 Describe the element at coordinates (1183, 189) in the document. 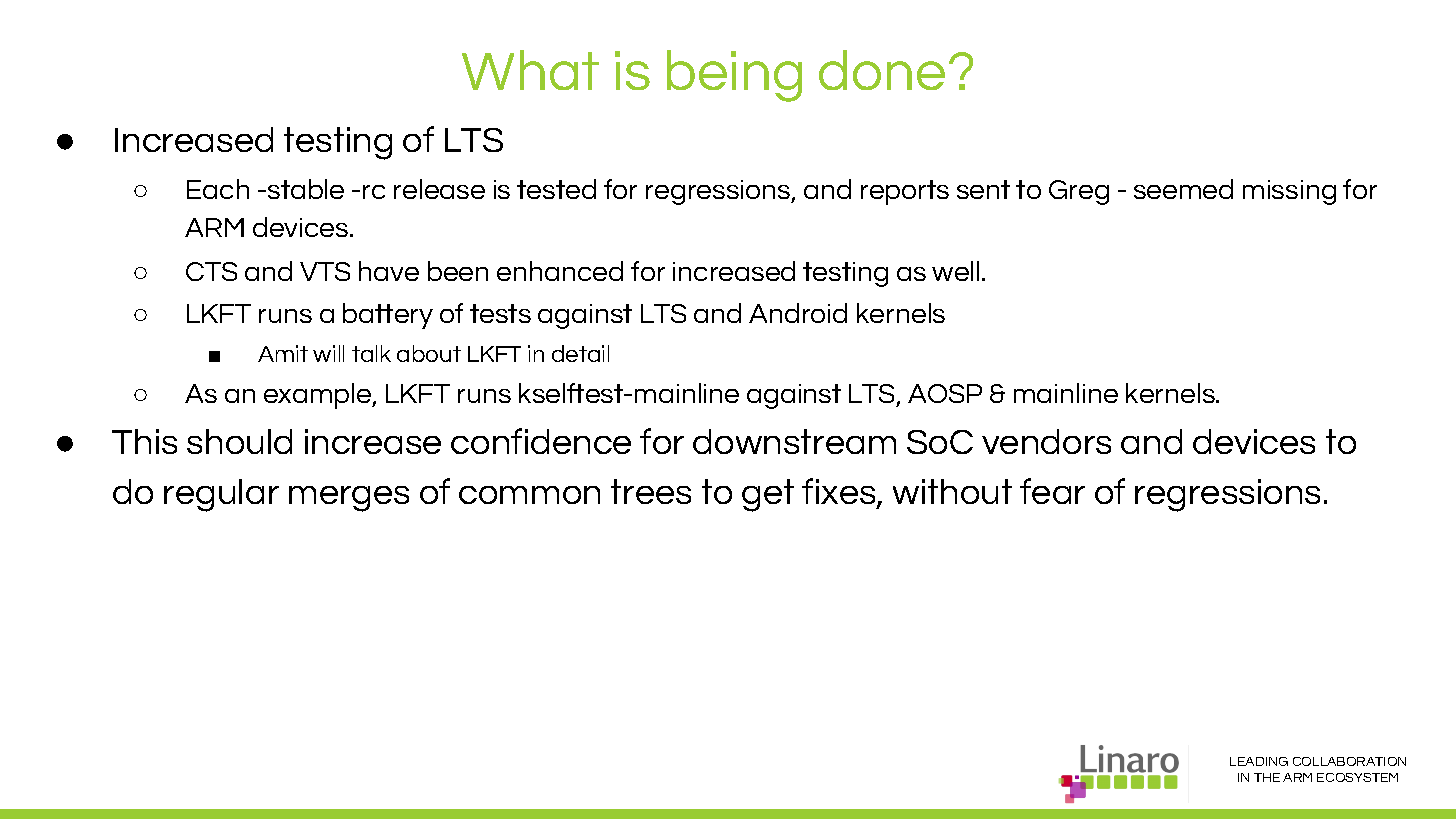

I see `seemed` at that location.
